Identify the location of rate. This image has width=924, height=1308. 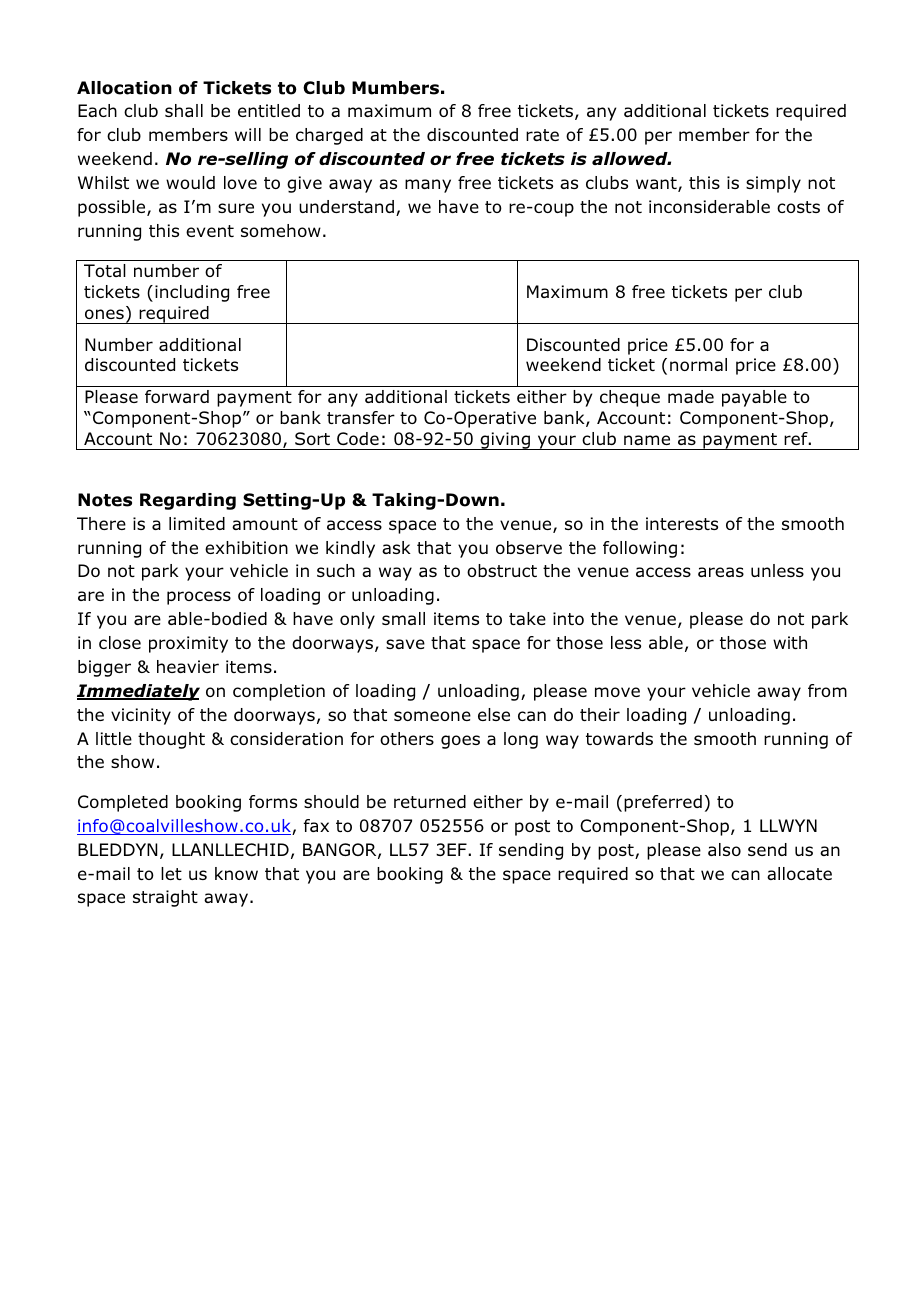
(542, 135).
